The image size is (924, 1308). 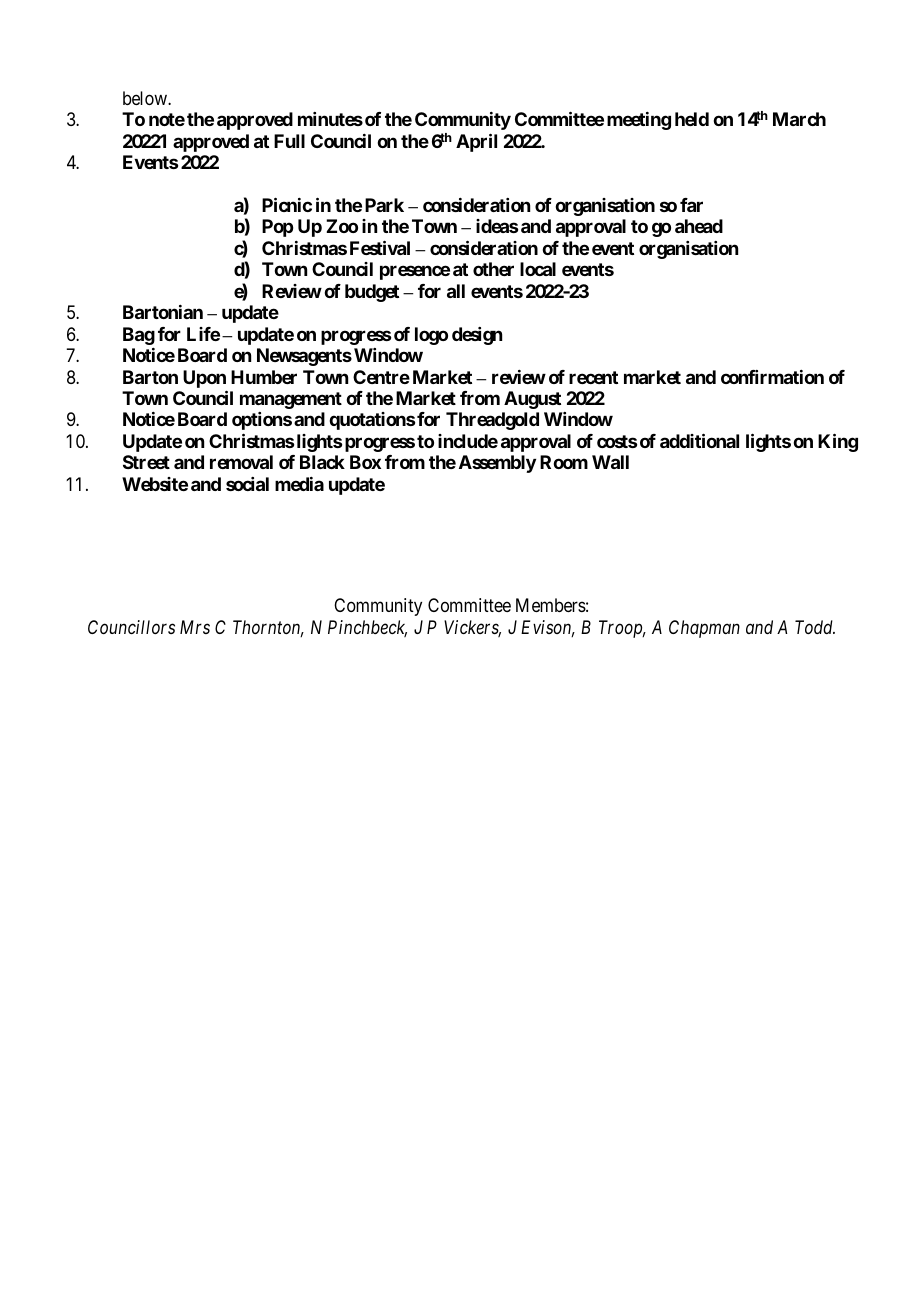 I want to click on removal, so click(x=241, y=462).
